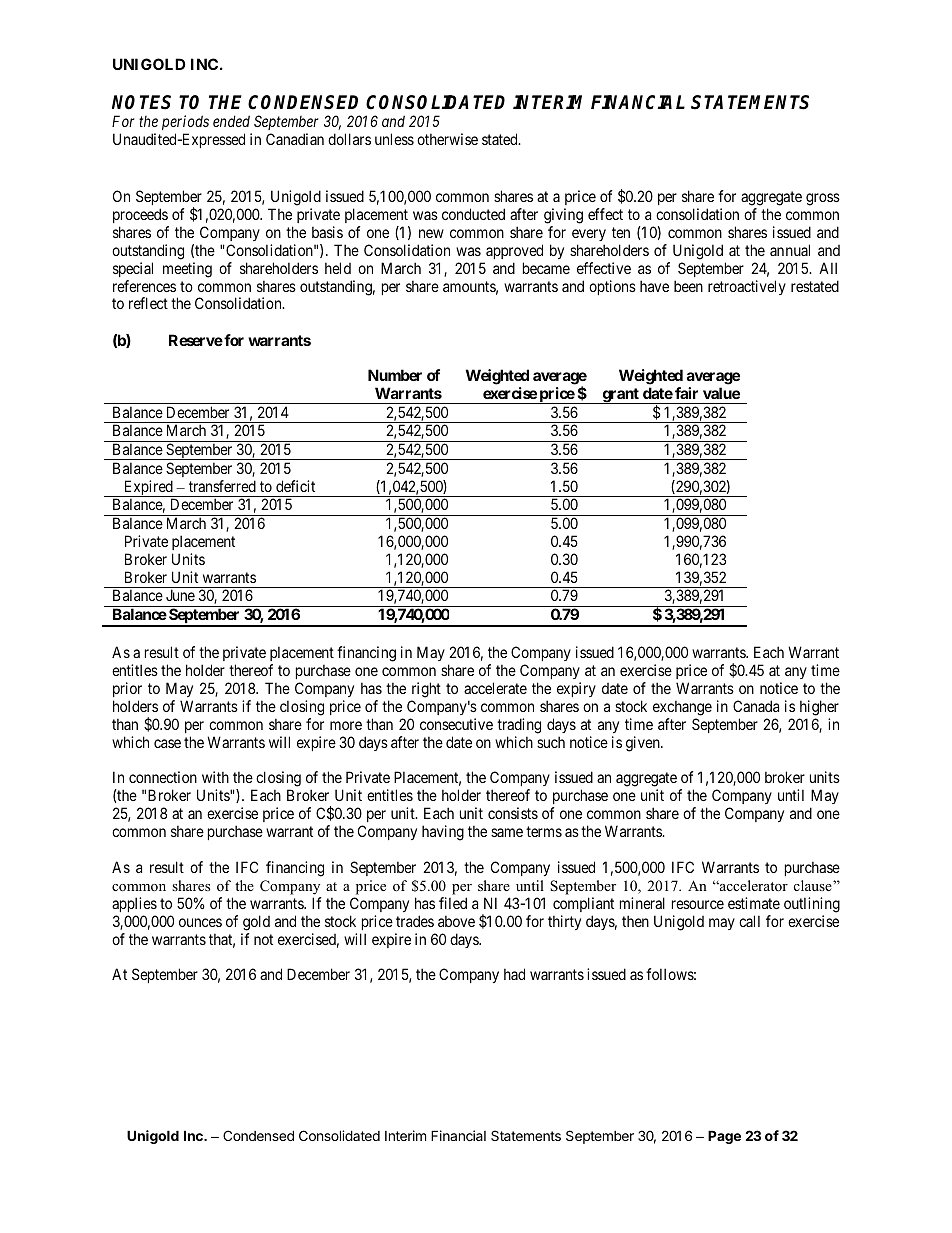 The height and width of the page is (1233, 952). I want to click on Canada, so click(756, 706).
